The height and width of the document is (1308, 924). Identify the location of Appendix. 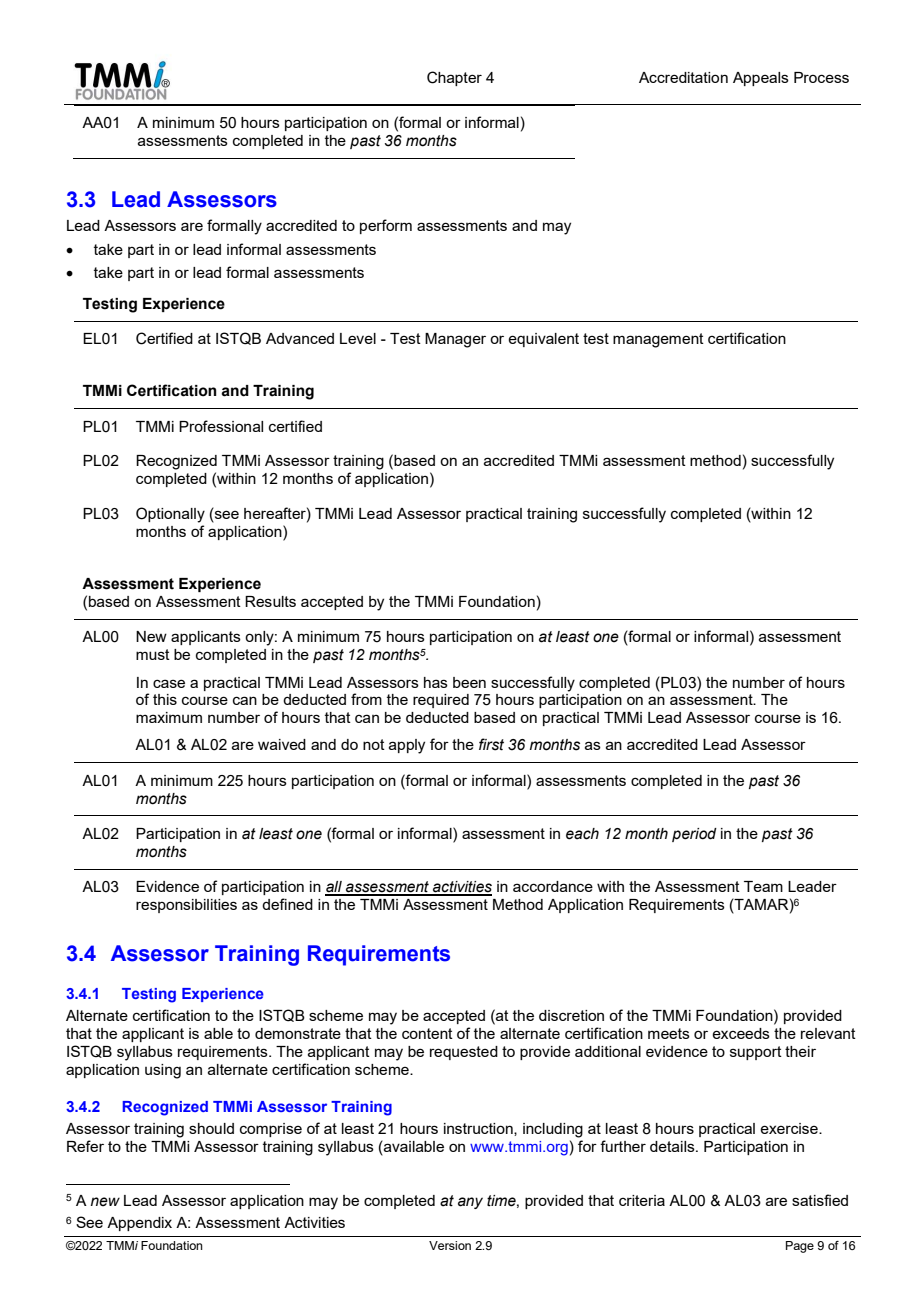
(139, 1224).
